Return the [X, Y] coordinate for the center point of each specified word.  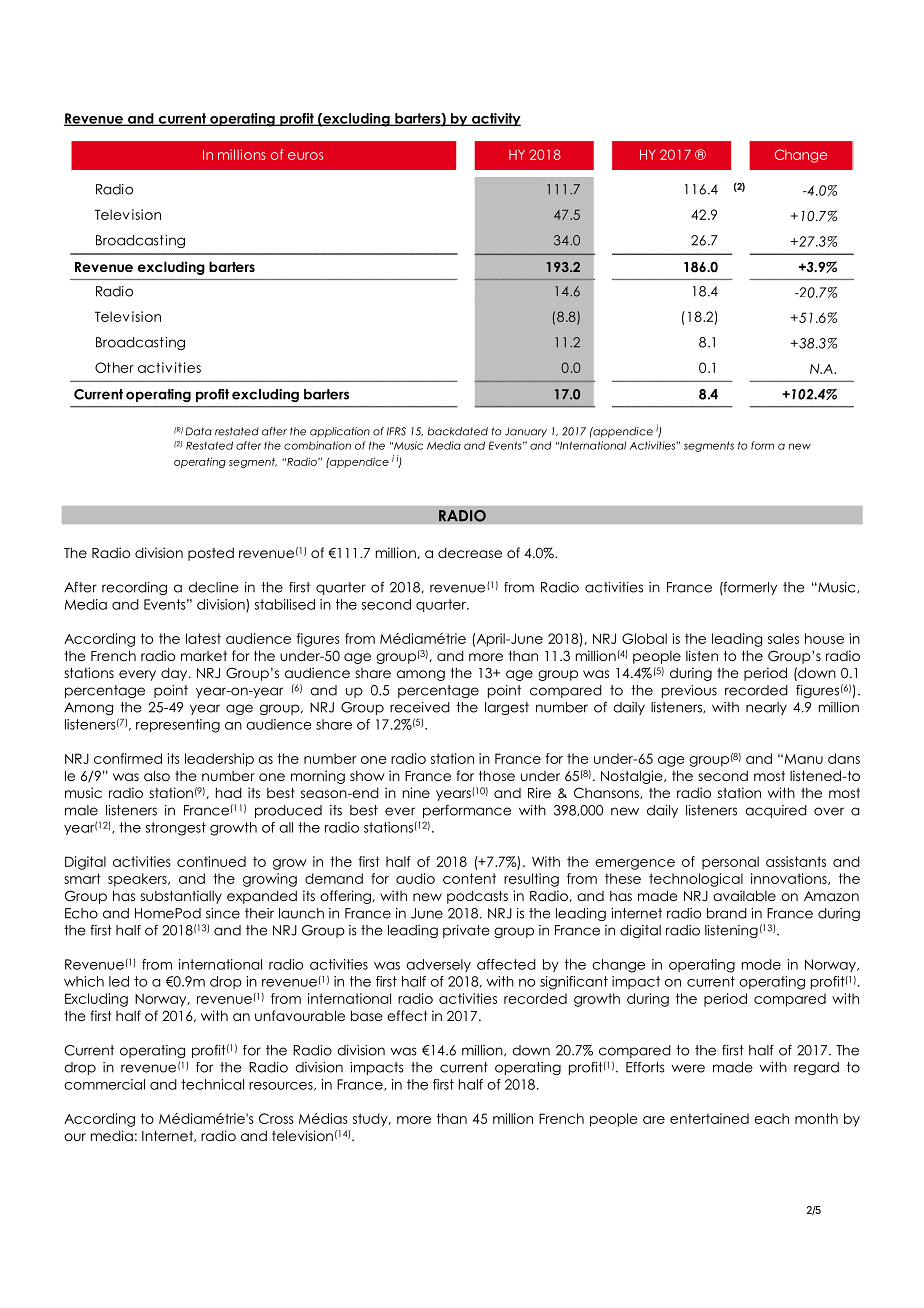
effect [407, 1015]
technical [212, 1084]
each [771, 1118]
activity [495, 120]
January [526, 432]
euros [305, 156]
